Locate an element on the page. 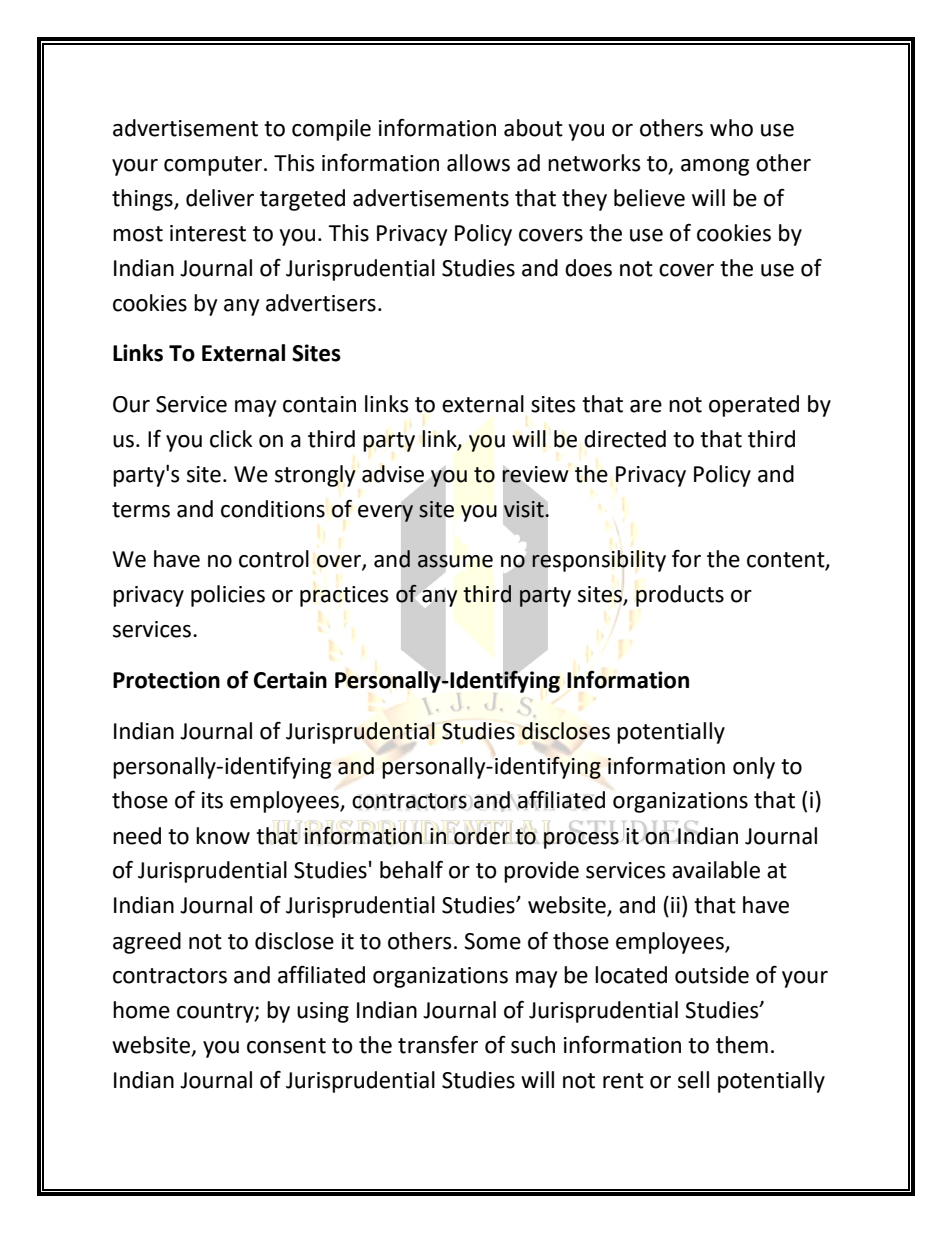 The height and width of the page is (1233, 952). know is located at coordinates (223, 836).
